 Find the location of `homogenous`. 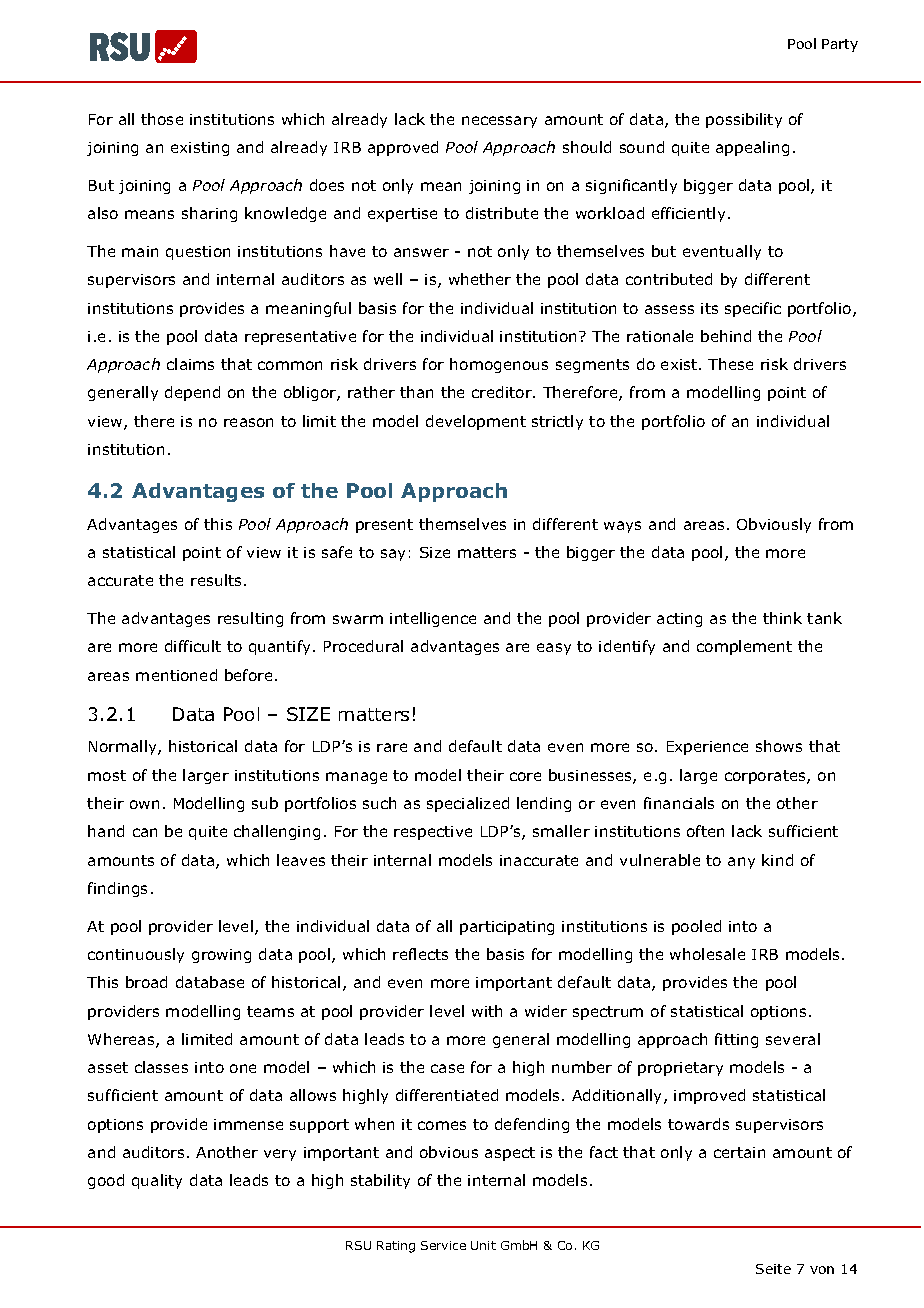

homogenous is located at coordinates (499, 365).
